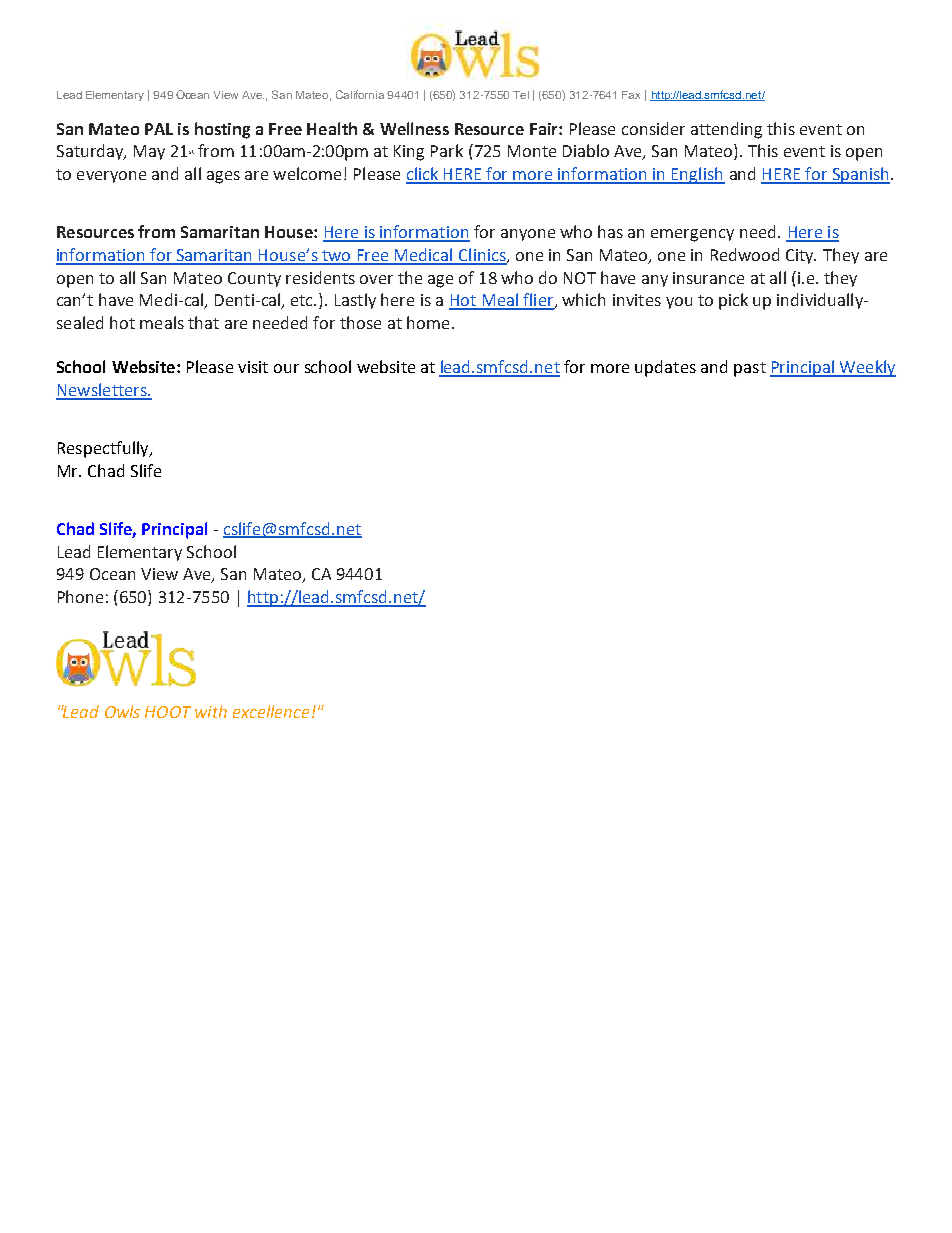 Image resolution: width=952 pixels, height=1233 pixels. Describe the element at coordinates (867, 368) in the page. I see `Weekly` at that location.
